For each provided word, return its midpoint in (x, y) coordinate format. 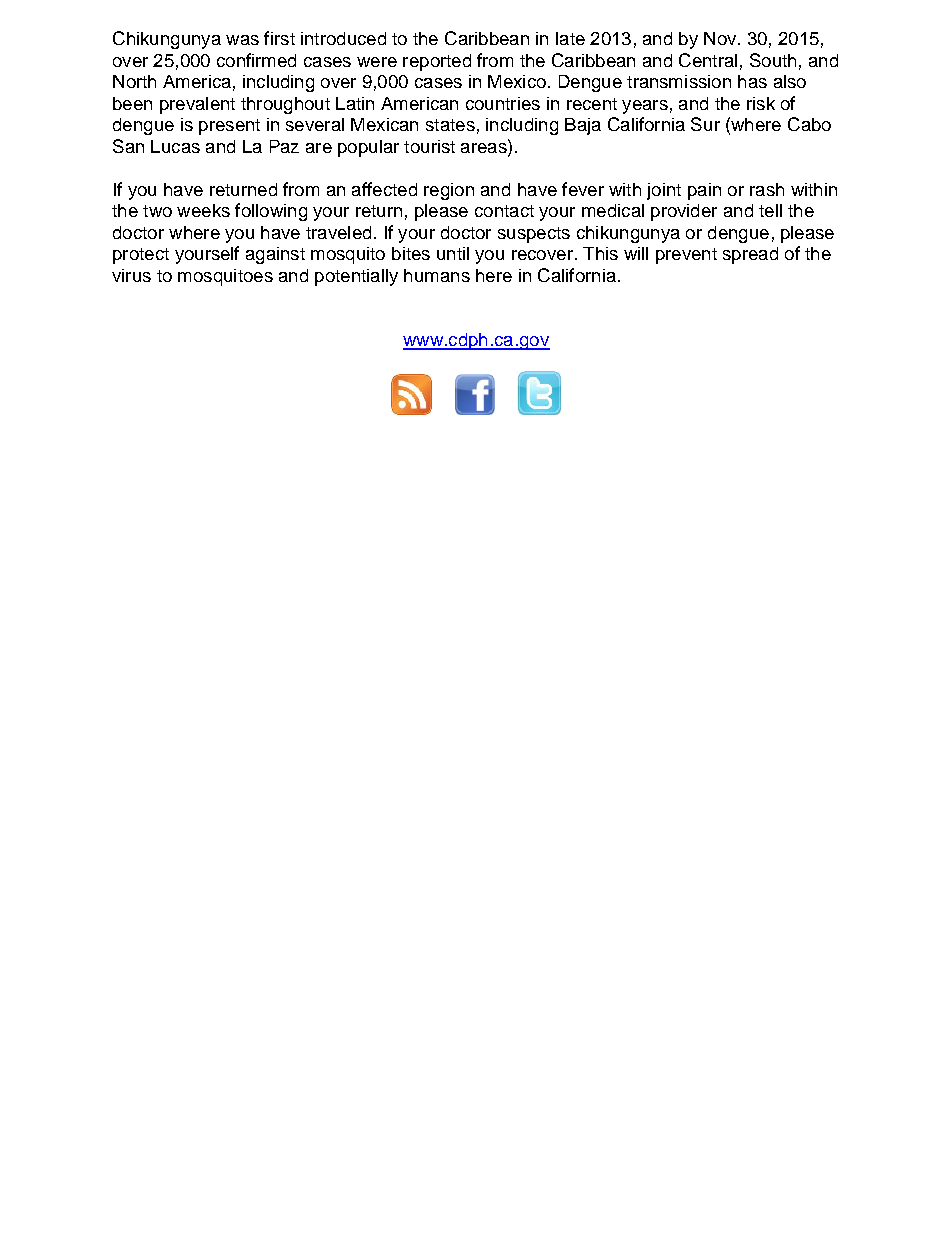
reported (437, 62)
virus (131, 275)
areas (485, 146)
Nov (721, 38)
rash (767, 189)
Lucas (175, 146)
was (242, 40)
